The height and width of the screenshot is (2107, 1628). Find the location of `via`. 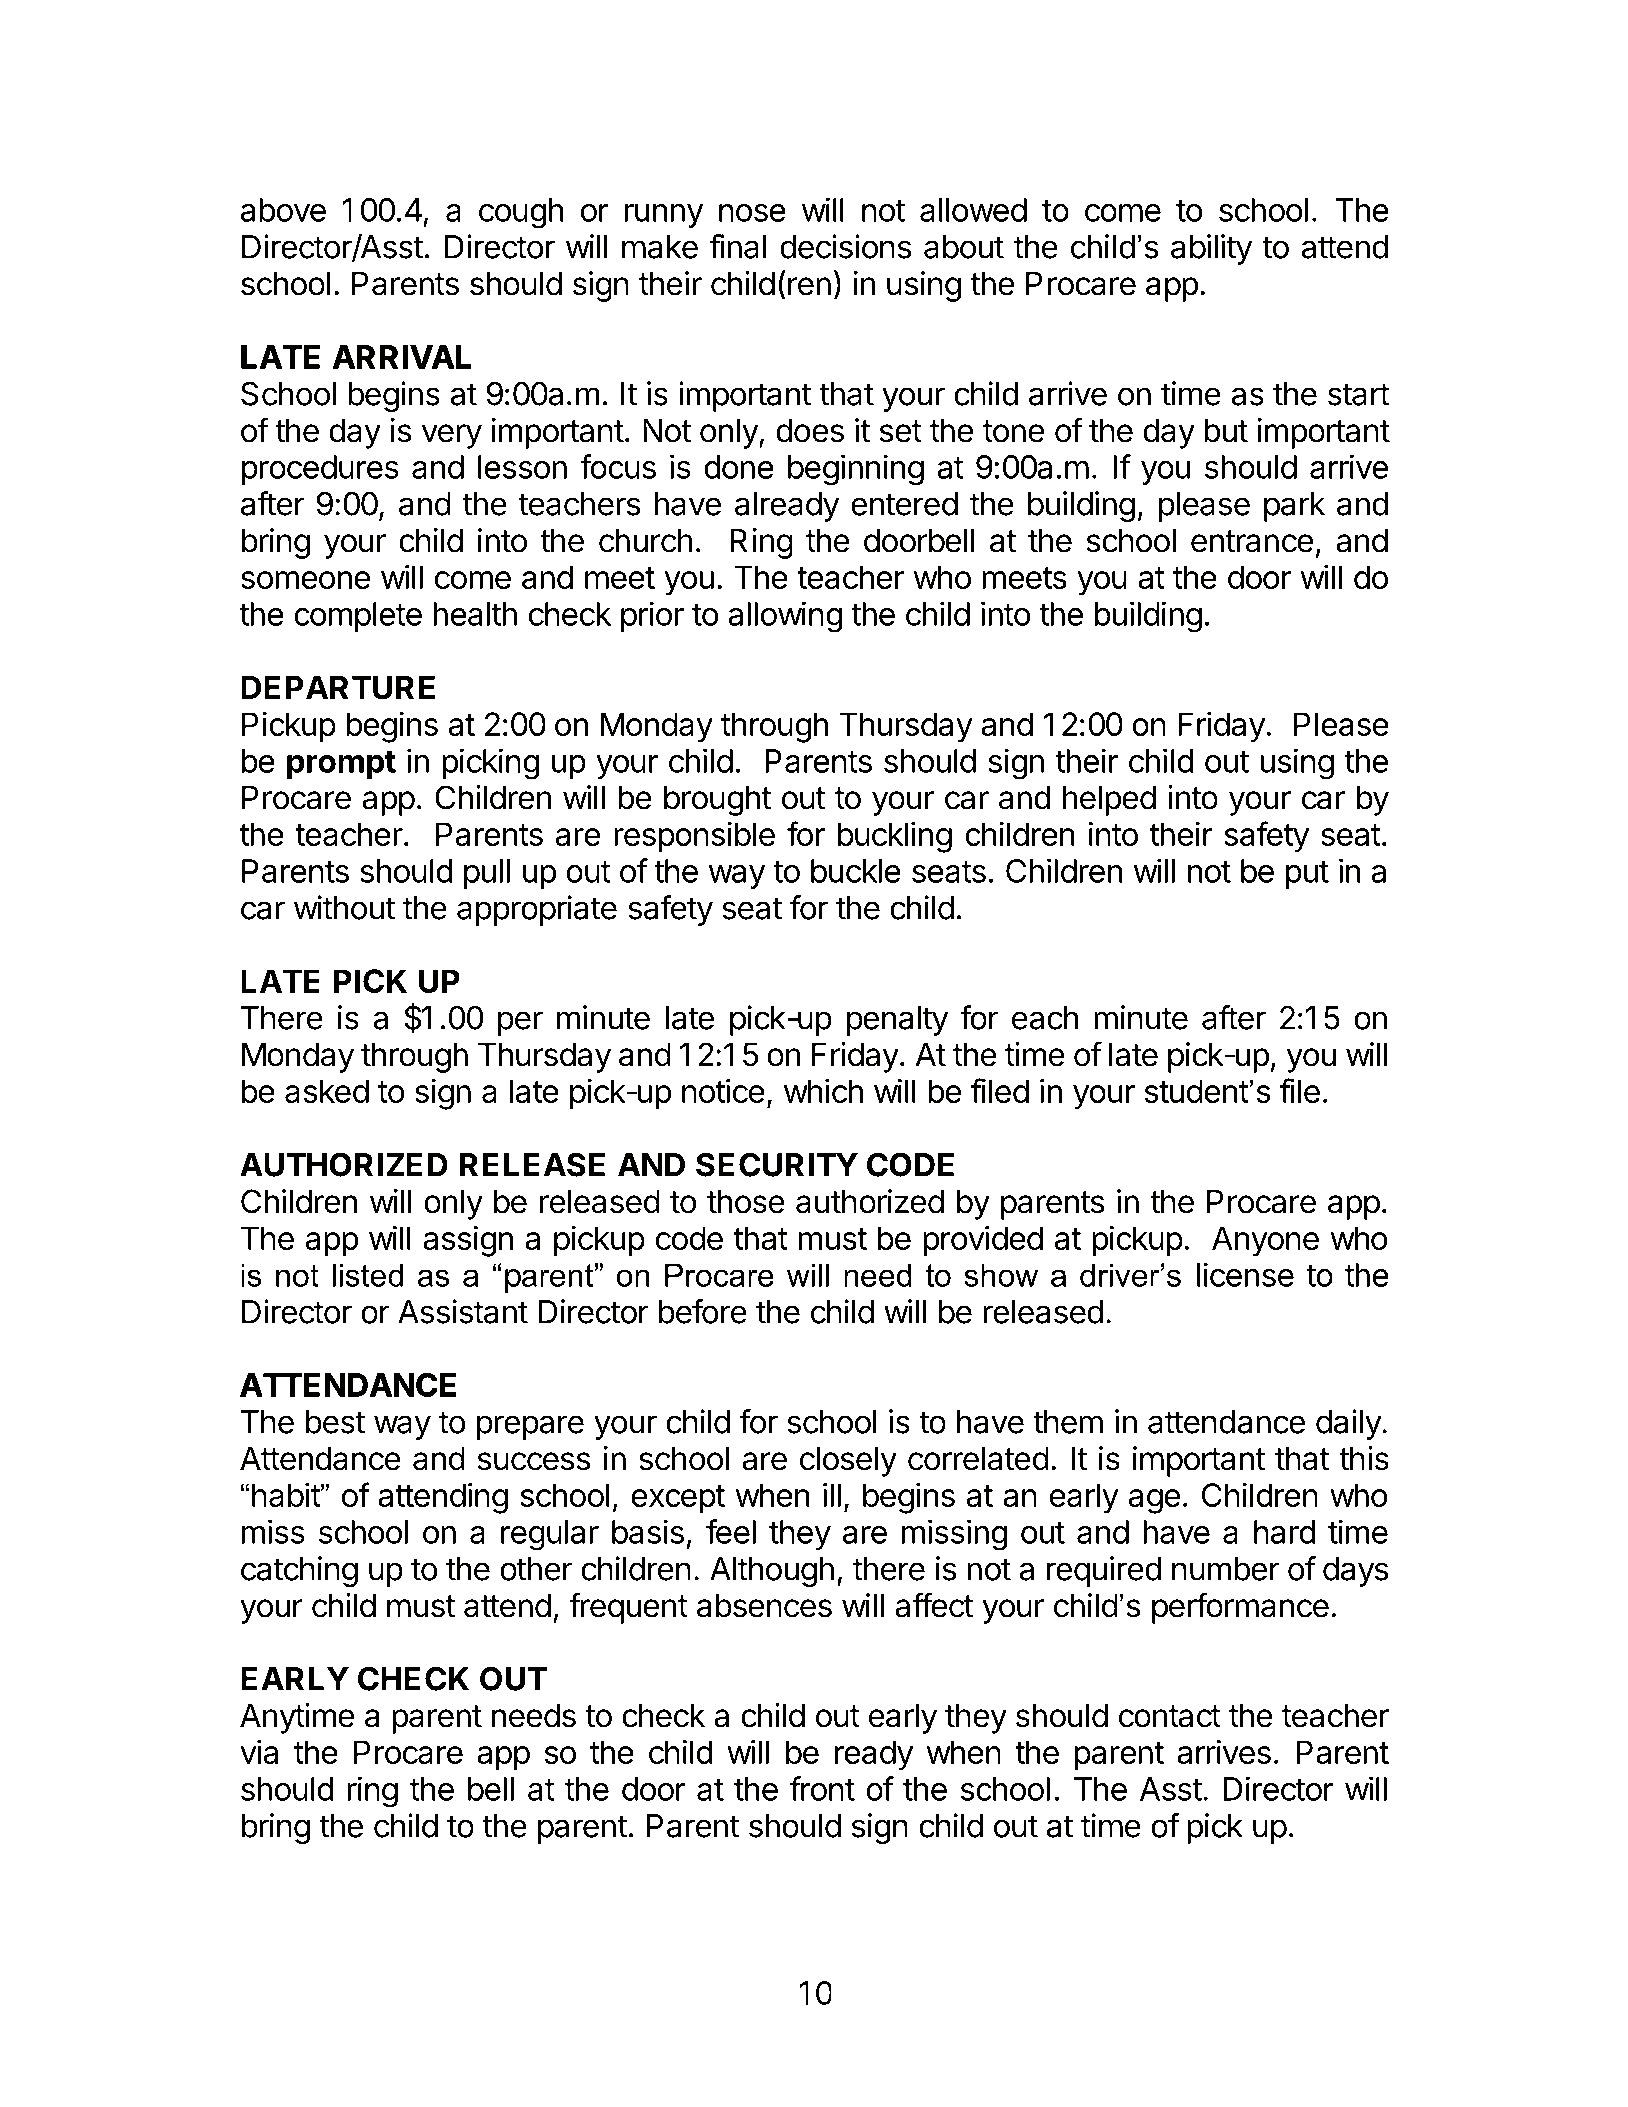

via is located at coordinates (259, 1752).
